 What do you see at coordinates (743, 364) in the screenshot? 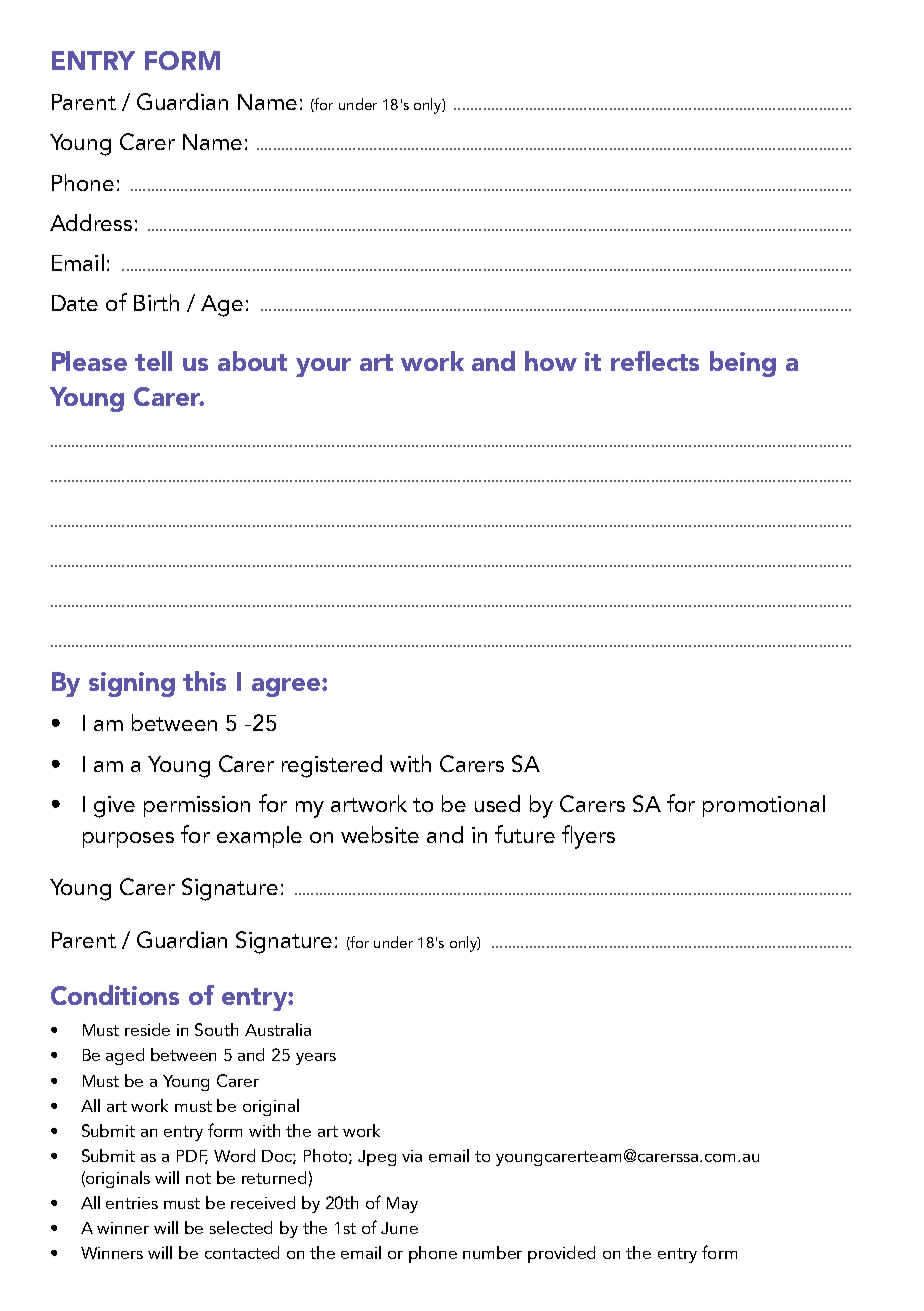
I see `being` at bounding box center [743, 364].
